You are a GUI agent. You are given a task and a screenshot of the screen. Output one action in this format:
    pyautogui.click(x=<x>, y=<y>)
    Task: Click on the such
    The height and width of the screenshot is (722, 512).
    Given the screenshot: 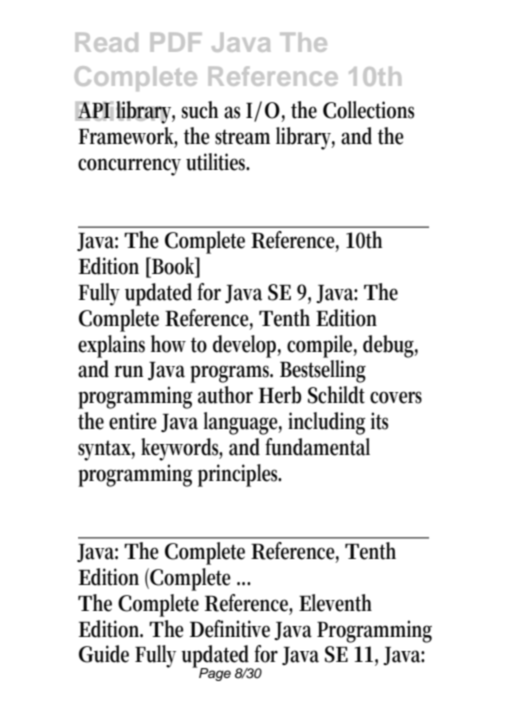 What is the action you would take?
    pyautogui.click(x=200, y=110)
